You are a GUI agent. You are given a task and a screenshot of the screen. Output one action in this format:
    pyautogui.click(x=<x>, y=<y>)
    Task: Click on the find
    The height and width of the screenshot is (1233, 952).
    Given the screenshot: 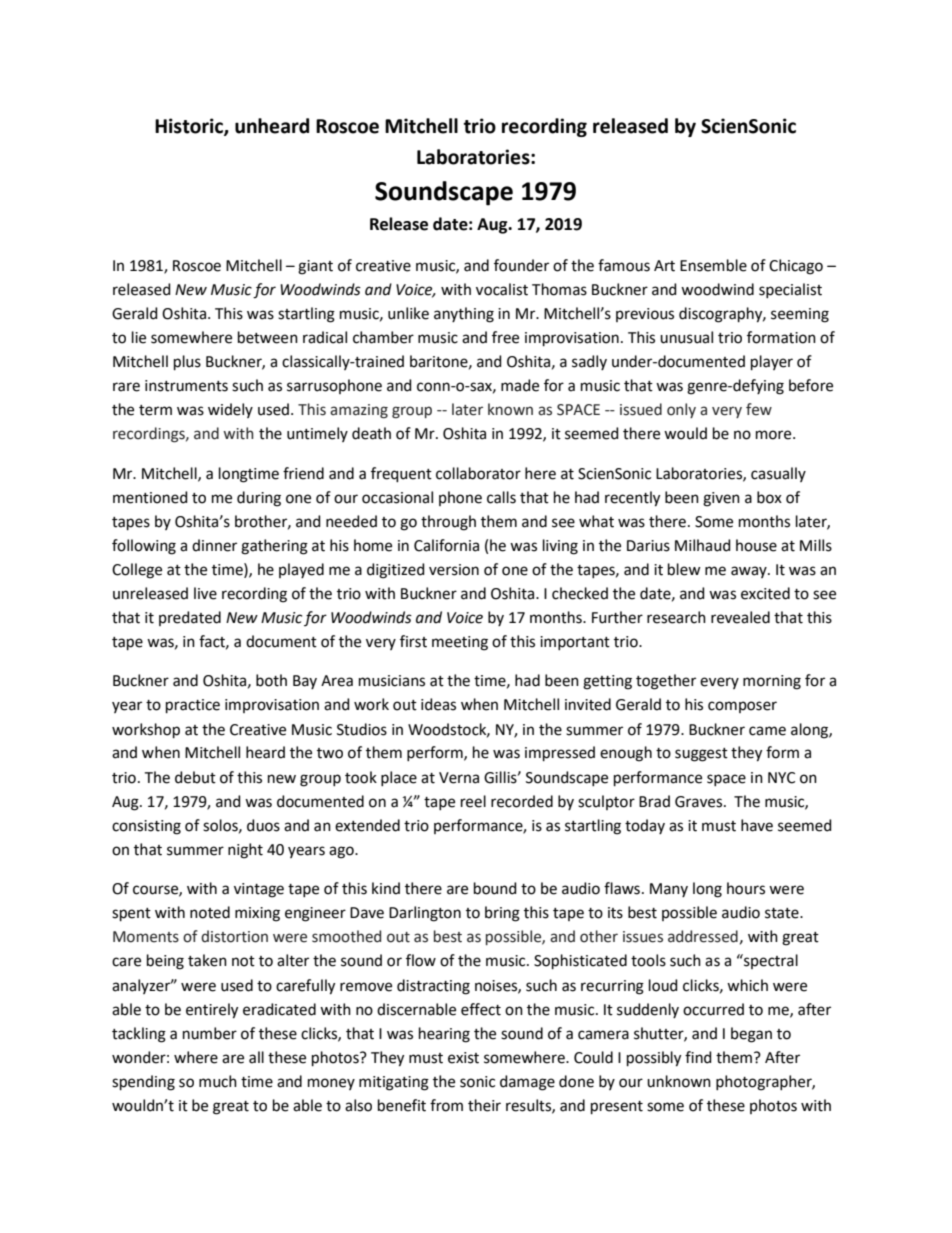 What is the action you would take?
    pyautogui.click(x=698, y=1057)
